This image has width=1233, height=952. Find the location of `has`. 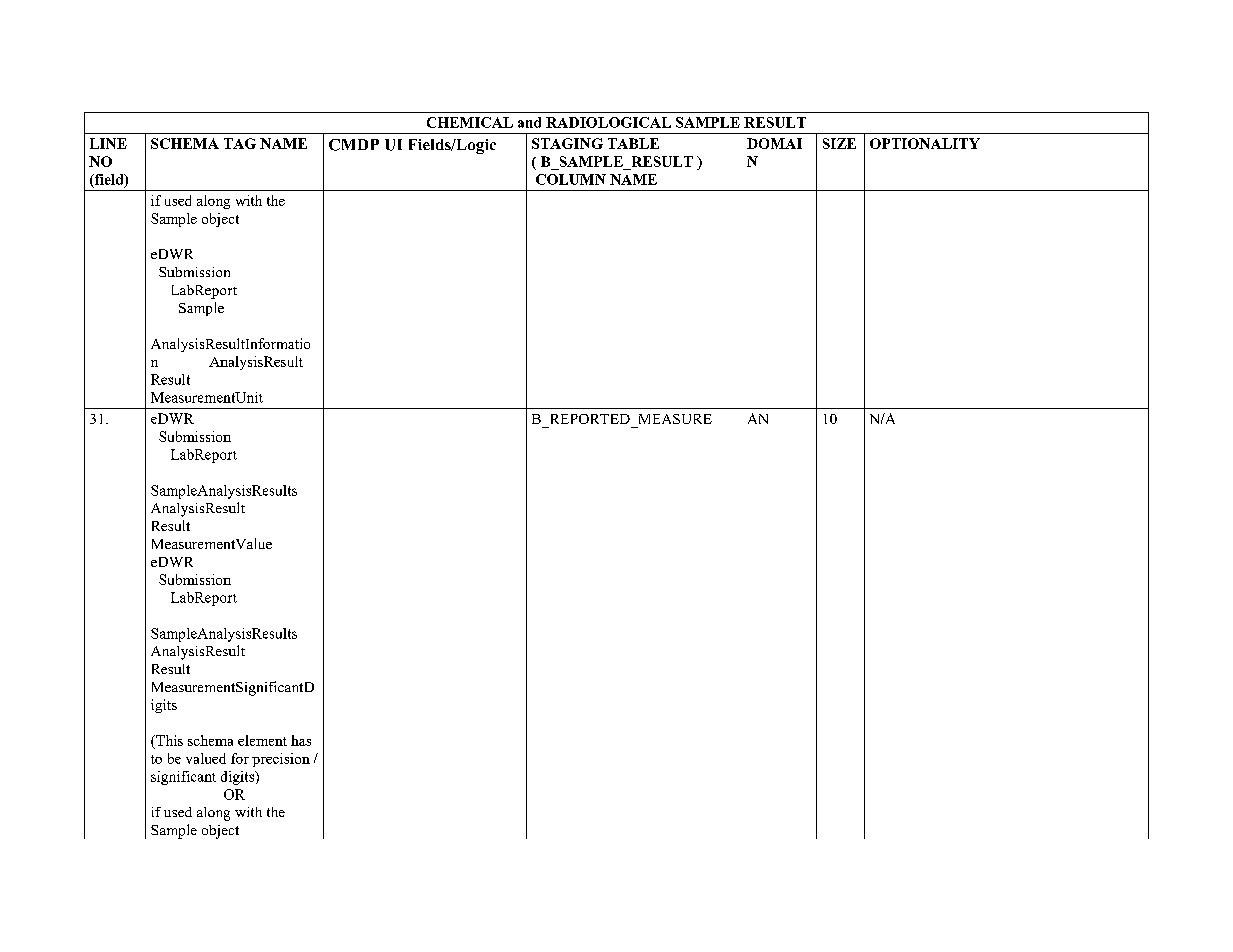

has is located at coordinates (301, 740).
